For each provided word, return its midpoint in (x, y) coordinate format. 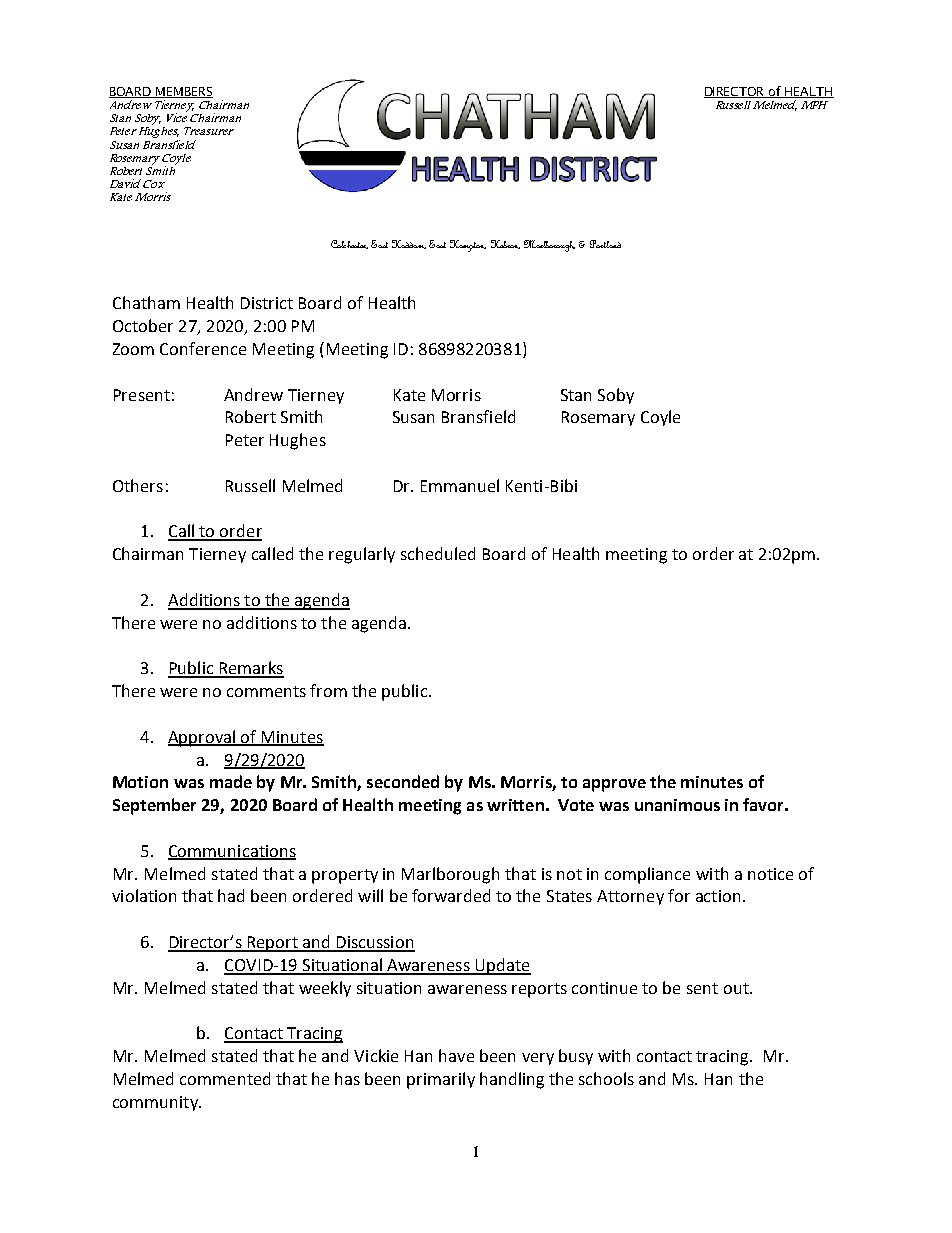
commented (225, 1078)
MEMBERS (184, 92)
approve (614, 785)
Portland (605, 244)
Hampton (468, 246)
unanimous (677, 805)
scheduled (438, 553)
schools (606, 1078)
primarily (441, 1080)
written (515, 805)
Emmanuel (460, 485)
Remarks (250, 669)
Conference (203, 348)
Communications (232, 852)
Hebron (505, 244)
